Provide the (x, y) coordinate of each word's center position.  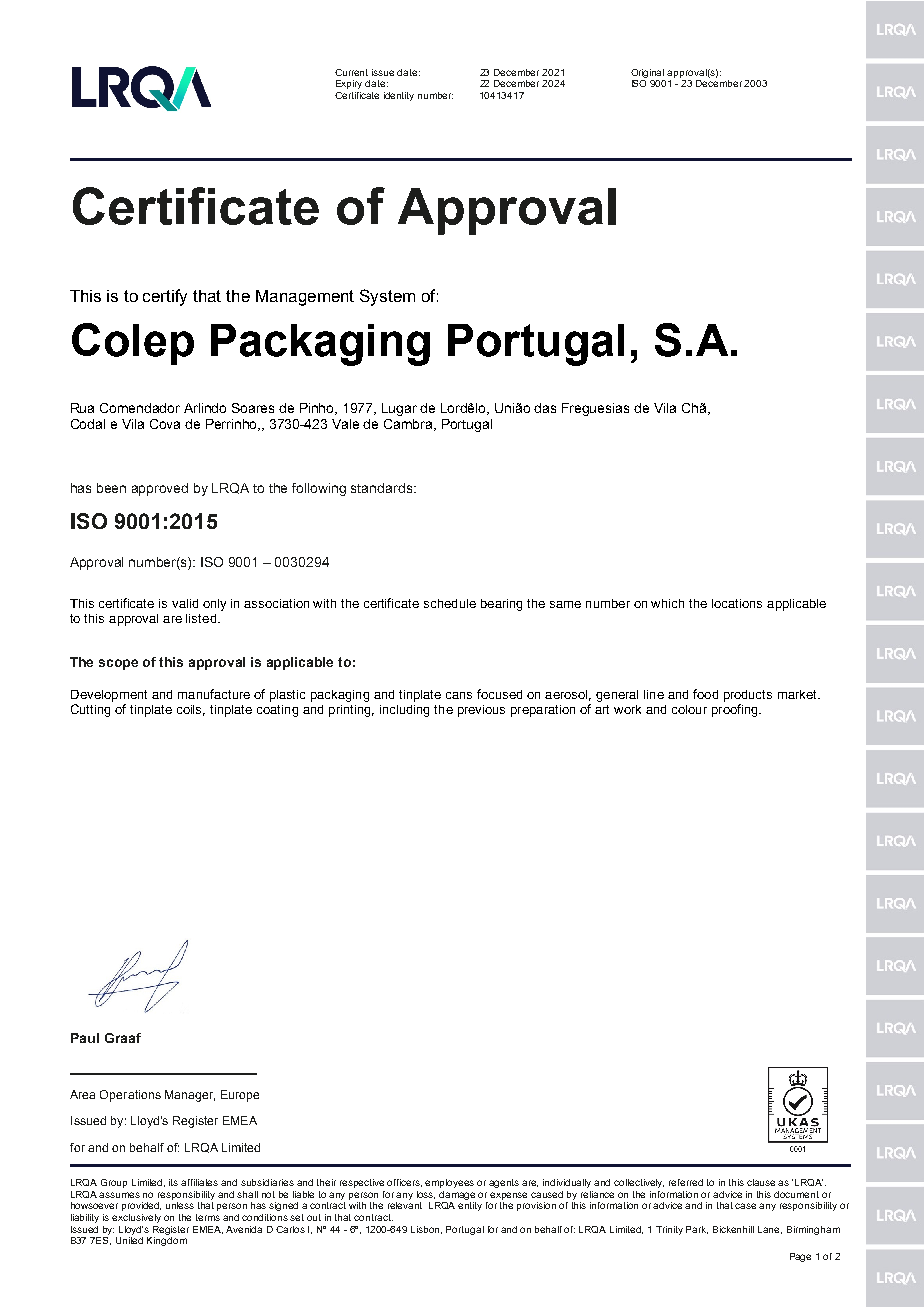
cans (459, 695)
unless (180, 1205)
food (705, 694)
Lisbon (426, 1230)
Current (351, 72)
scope (118, 664)
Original (647, 73)
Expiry (349, 84)
